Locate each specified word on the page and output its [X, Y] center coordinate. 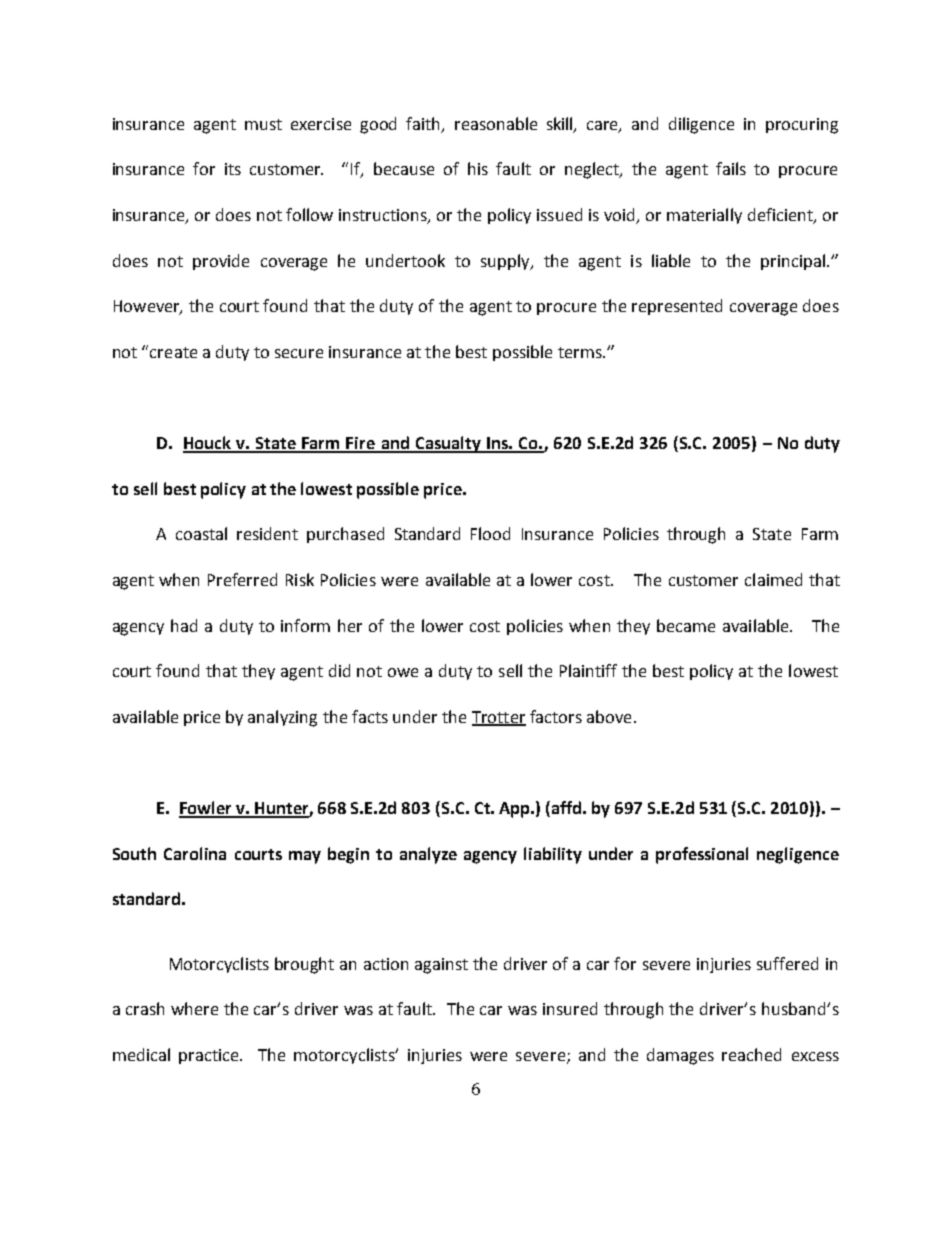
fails [731, 168]
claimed [773, 579]
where [194, 1008]
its [233, 169]
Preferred [242, 579]
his [478, 168]
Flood [490, 533]
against [441, 966]
